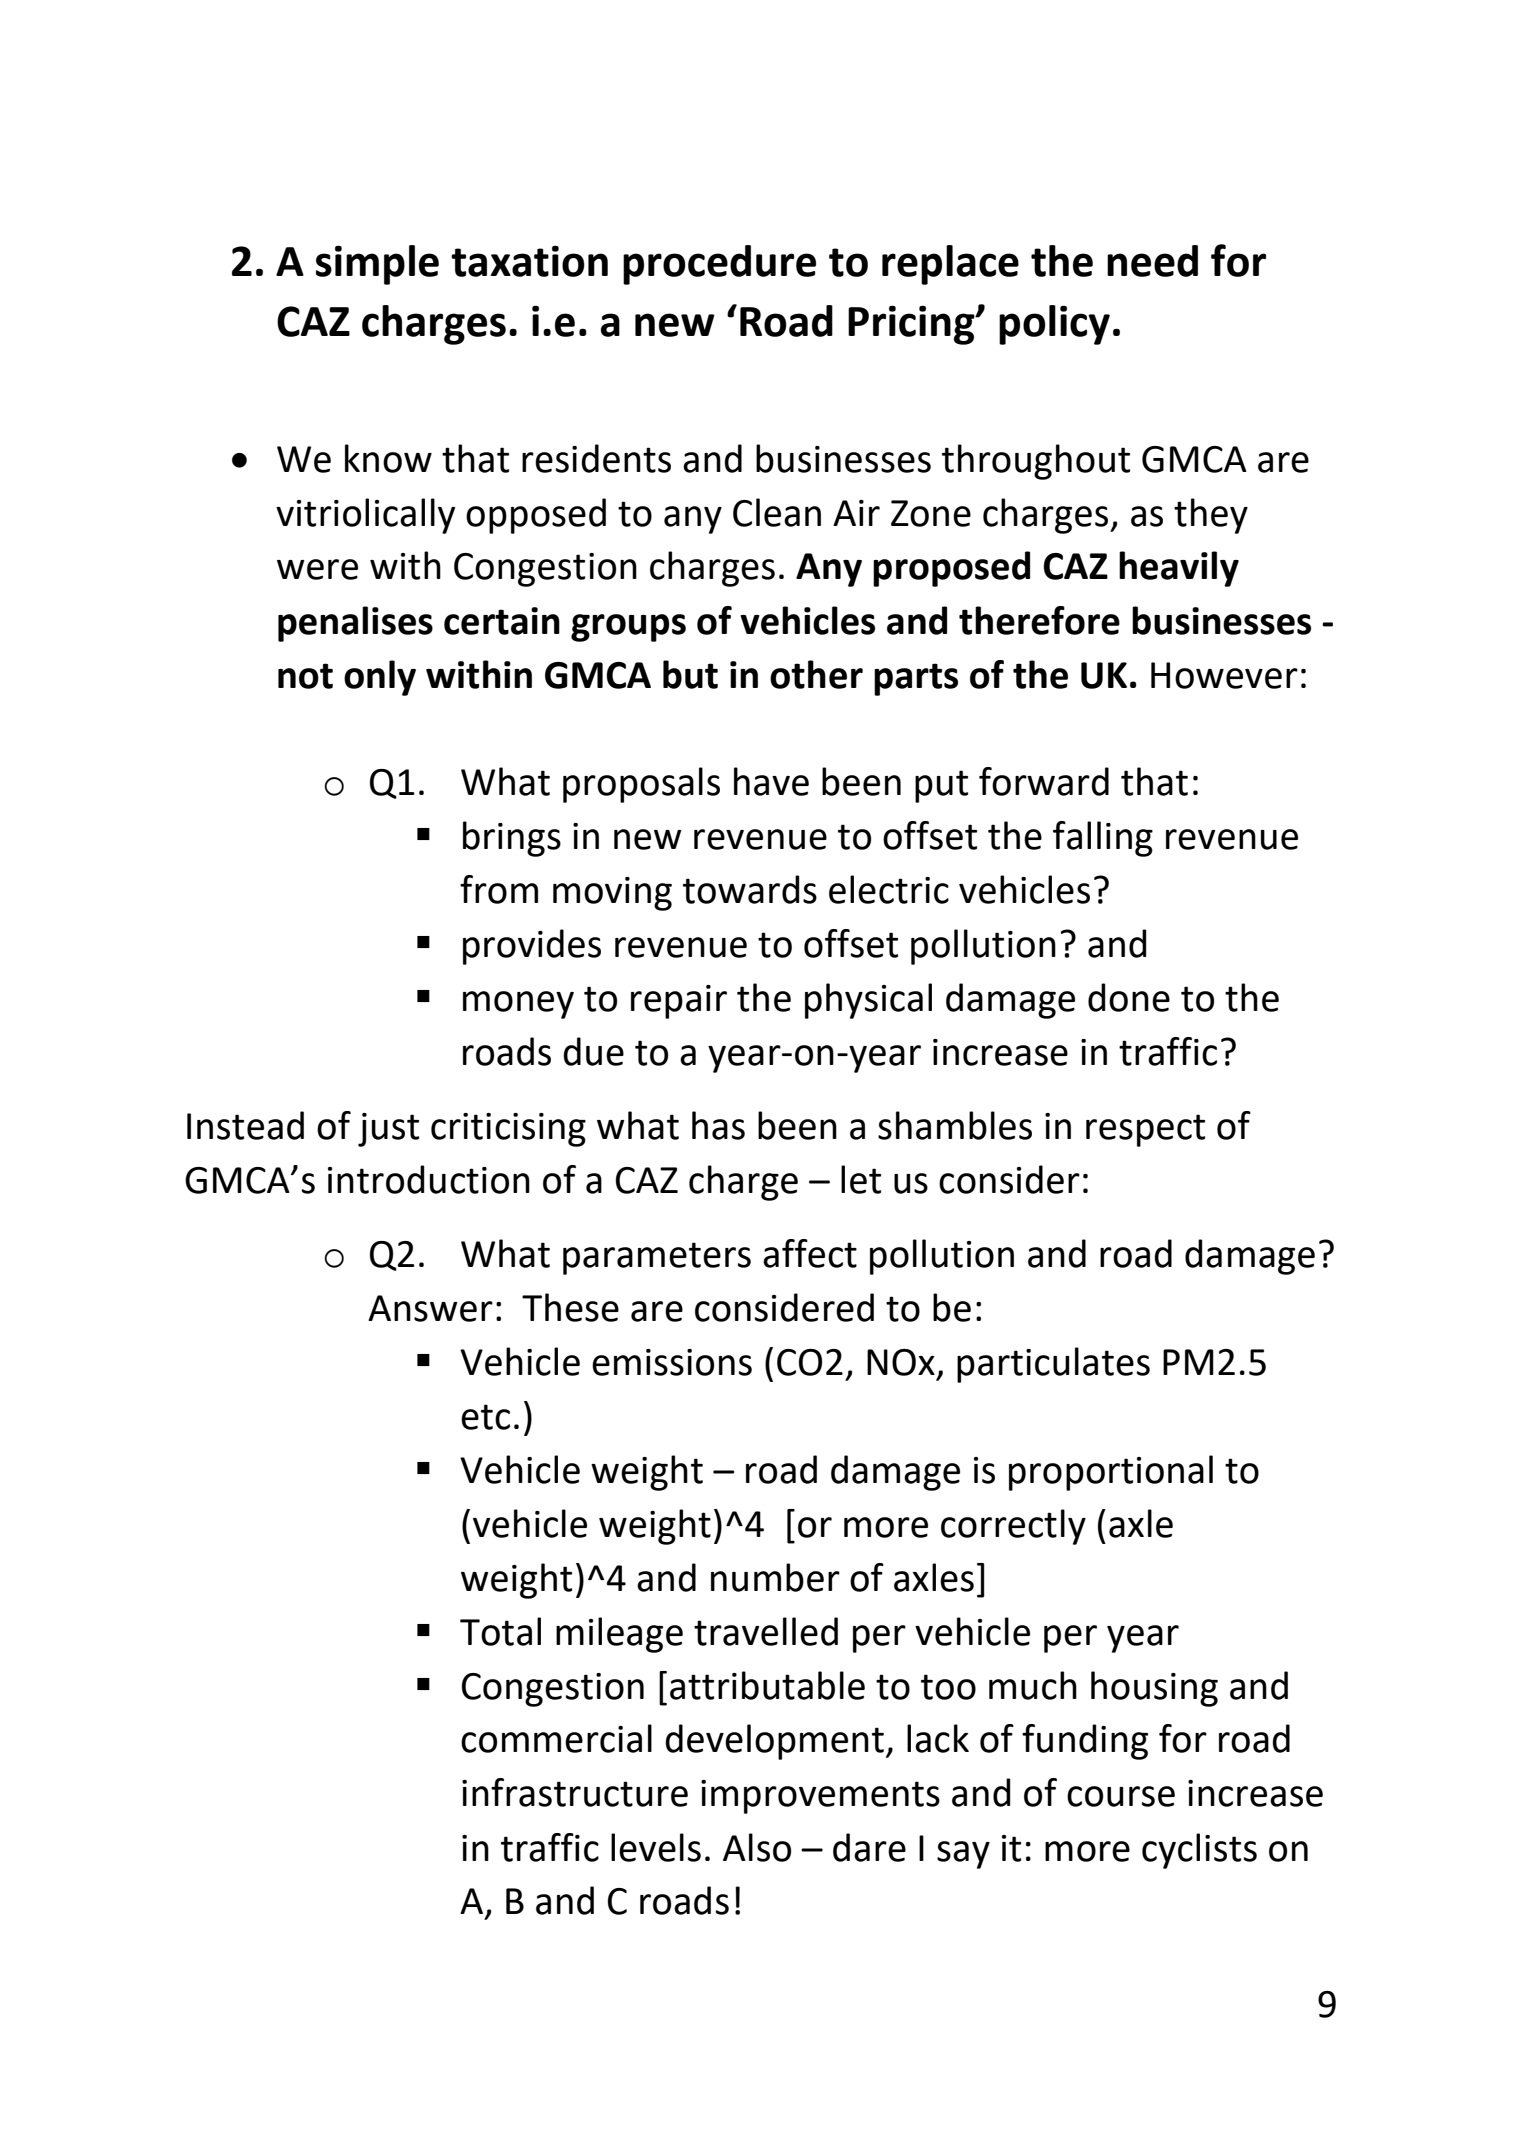 This document has height=2153, width=1522. What do you see at coordinates (377, 265) in the document?
I see `simple` at bounding box center [377, 265].
